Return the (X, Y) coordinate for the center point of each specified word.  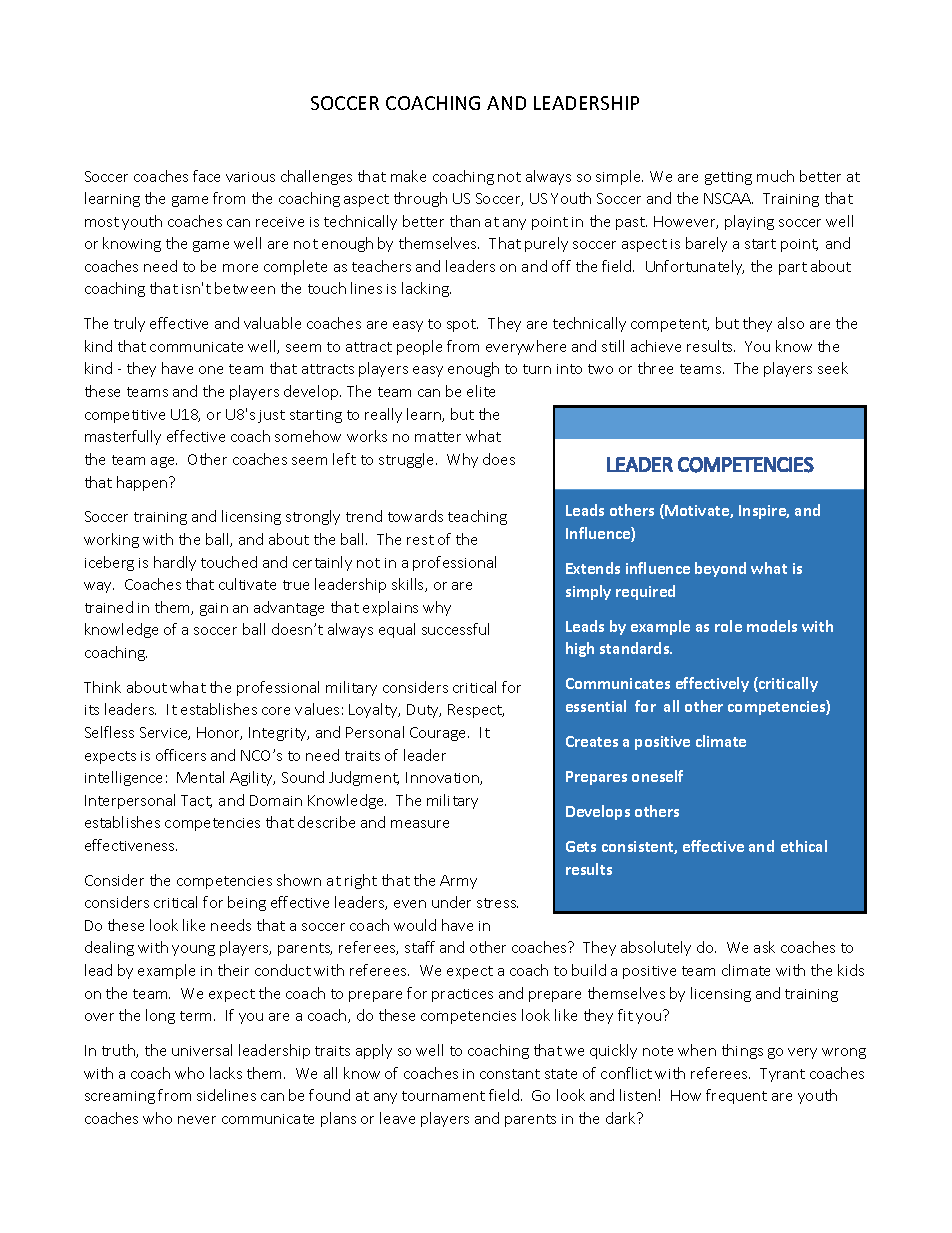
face (206, 176)
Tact (196, 801)
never (197, 1120)
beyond (720, 569)
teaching (477, 517)
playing (749, 222)
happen (143, 483)
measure (420, 824)
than (465, 221)
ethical (804, 846)
